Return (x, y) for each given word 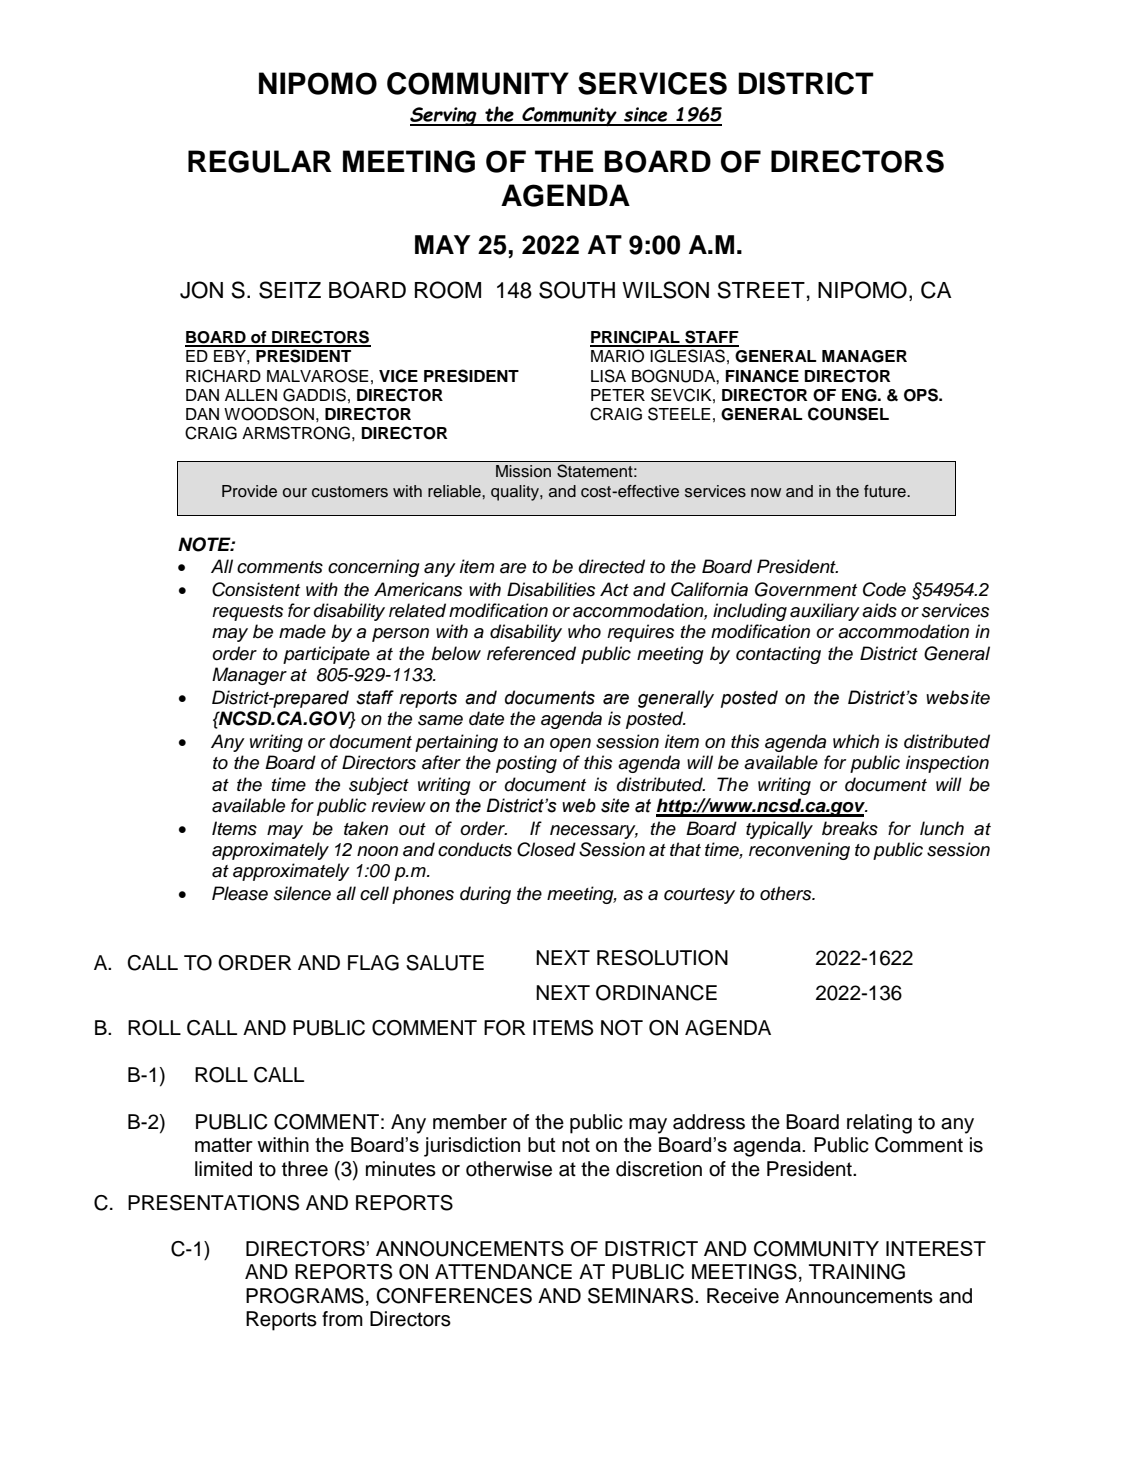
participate (326, 655)
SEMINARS (642, 1296)
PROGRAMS (305, 1296)
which (856, 741)
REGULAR (260, 161)
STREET (761, 290)
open (570, 745)
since (646, 116)
